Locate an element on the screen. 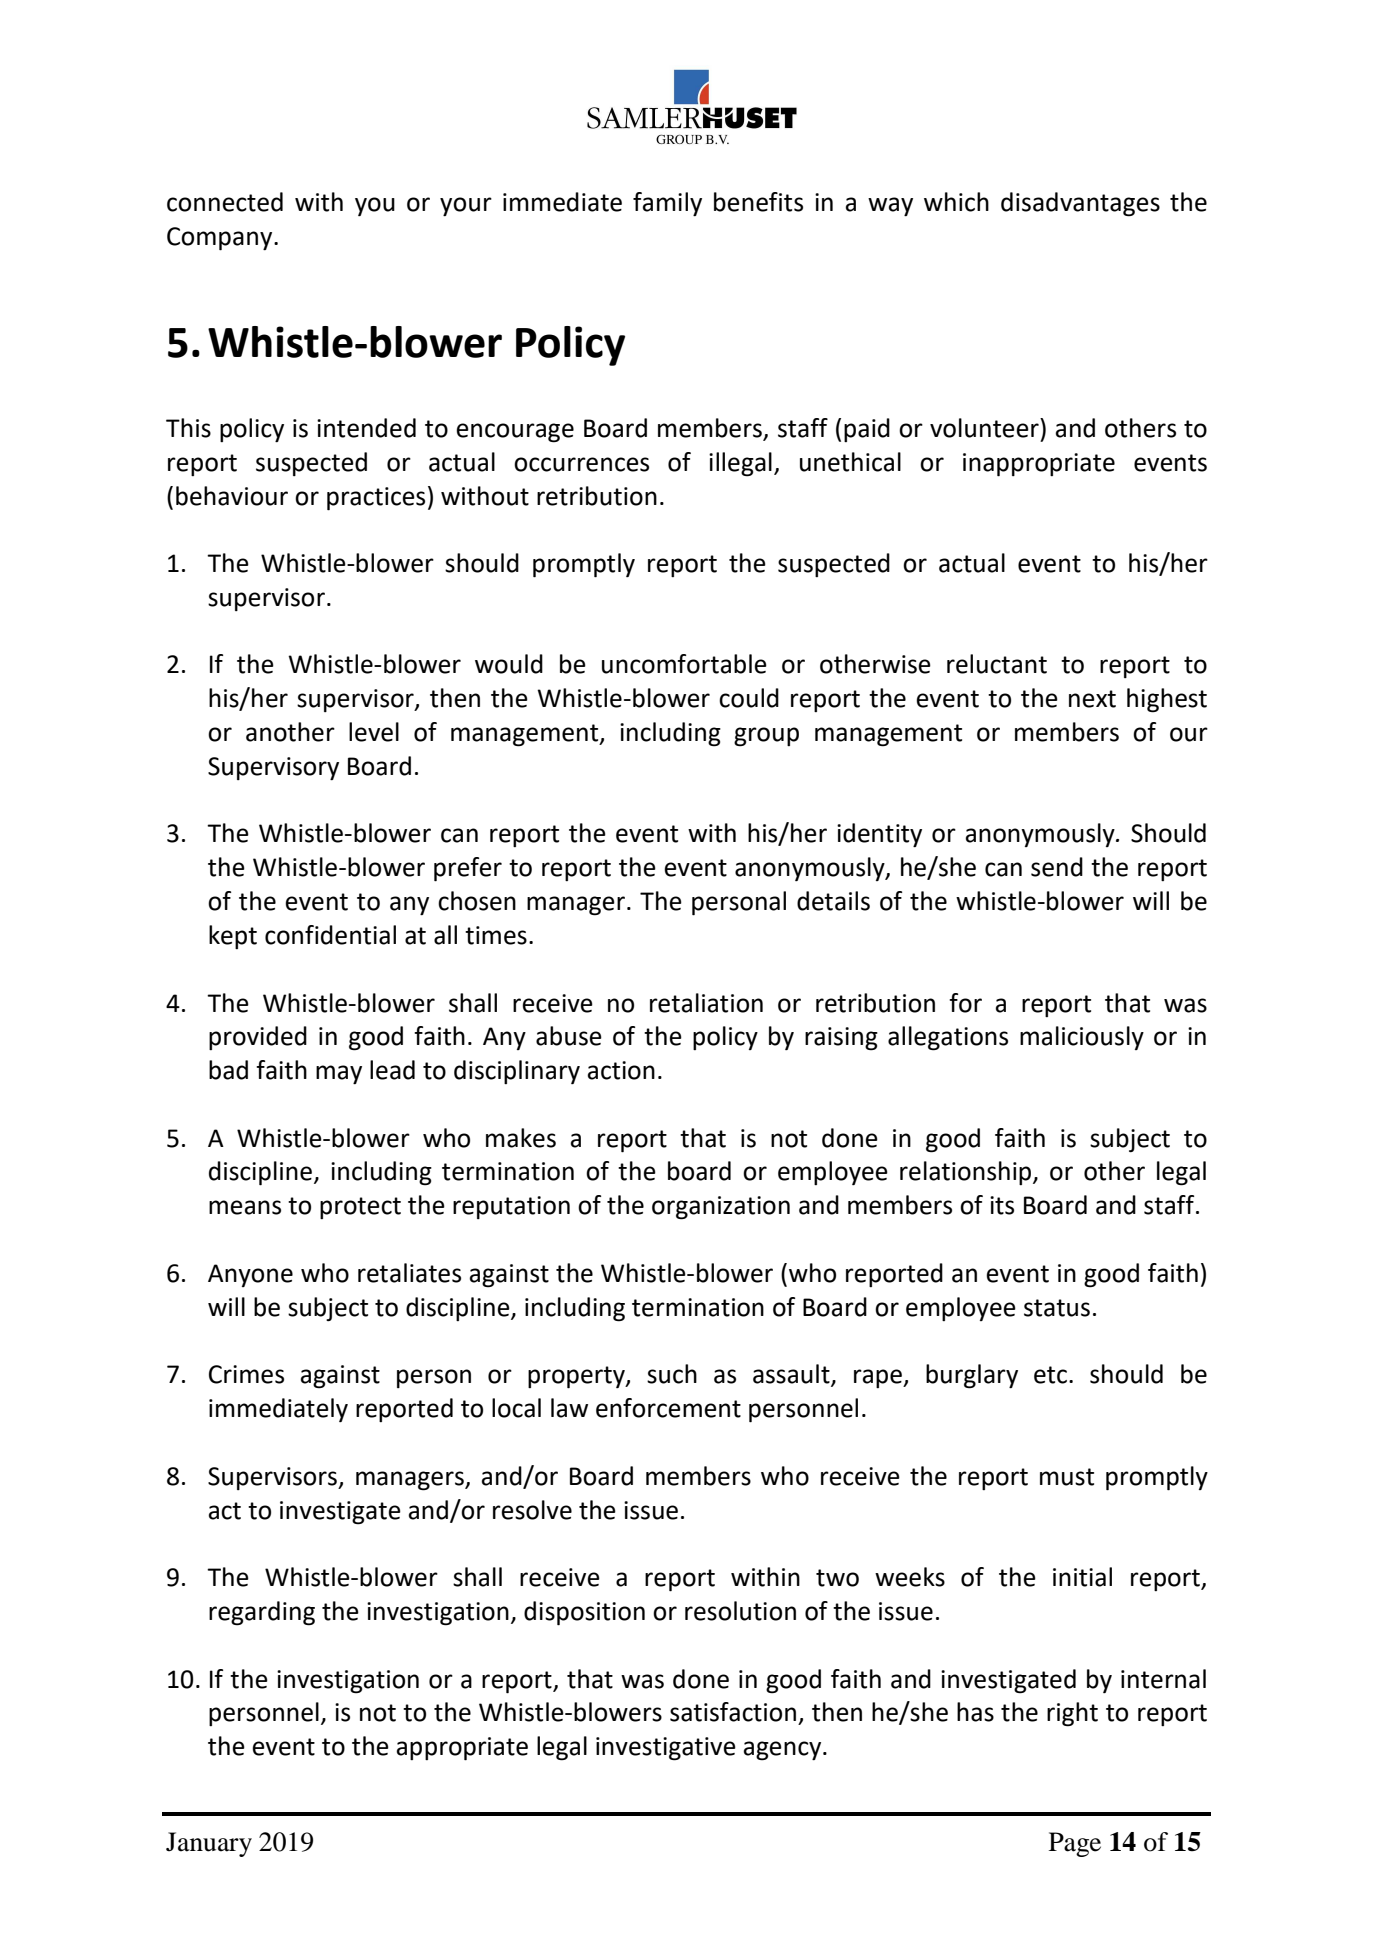  family is located at coordinates (667, 204).
